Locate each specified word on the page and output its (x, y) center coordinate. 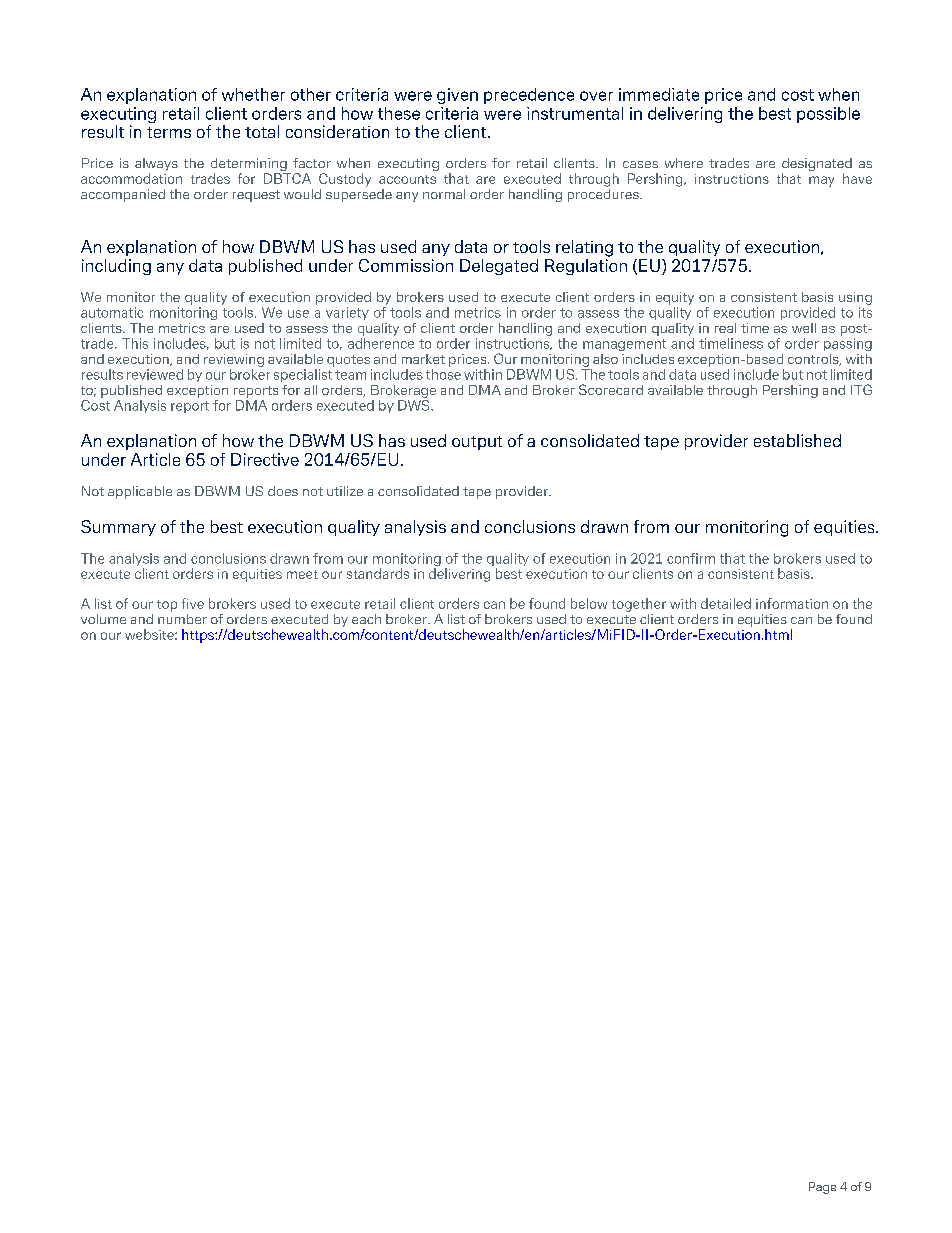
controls (814, 360)
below (589, 603)
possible (828, 115)
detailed (726, 603)
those (443, 374)
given (457, 96)
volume (103, 619)
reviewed (155, 374)
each (366, 619)
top (167, 606)
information (792, 603)
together (639, 605)
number (182, 617)
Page (822, 1188)
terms (169, 132)
